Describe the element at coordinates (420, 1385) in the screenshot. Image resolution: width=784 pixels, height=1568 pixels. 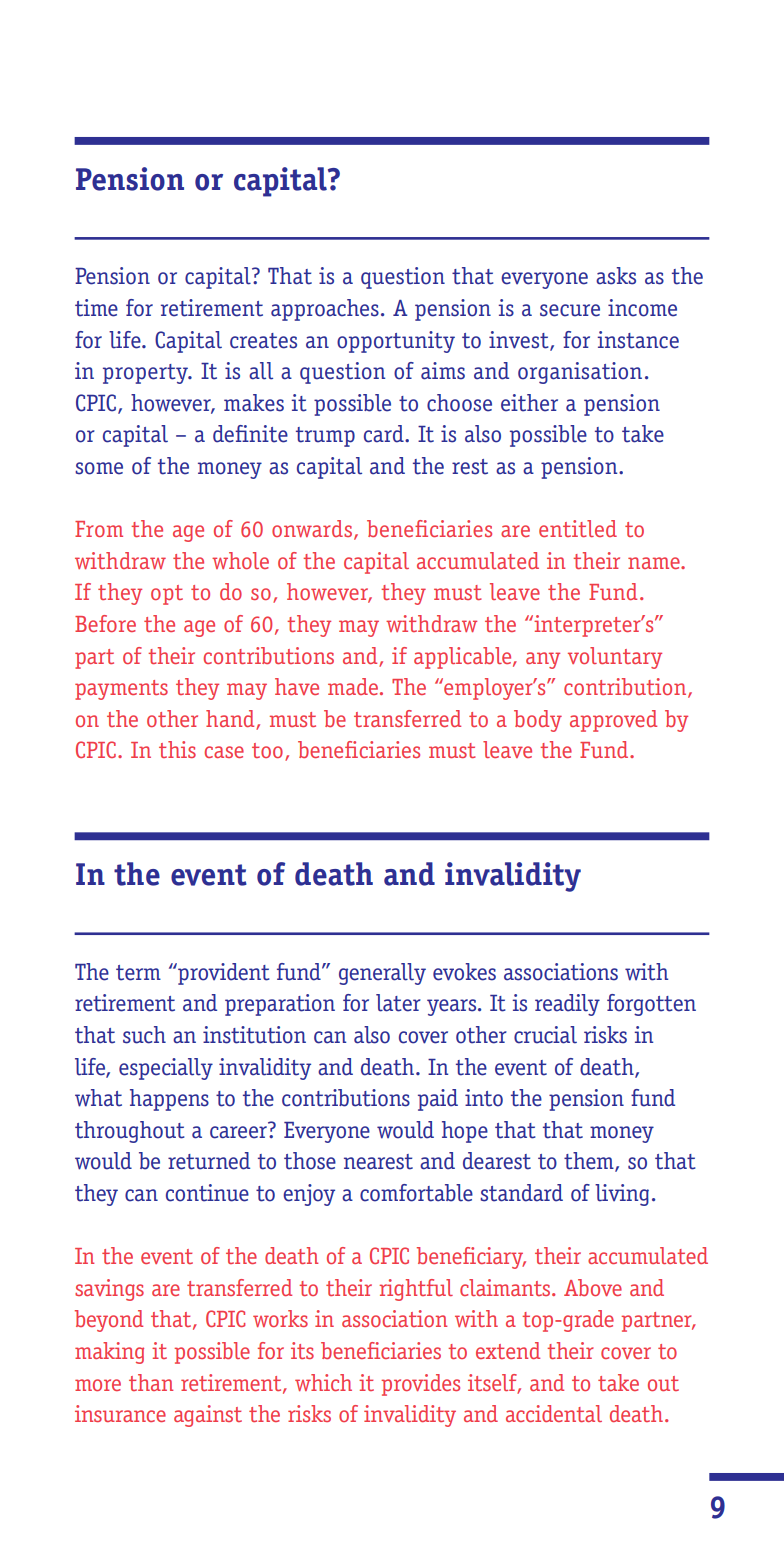
I see `provides` at that location.
